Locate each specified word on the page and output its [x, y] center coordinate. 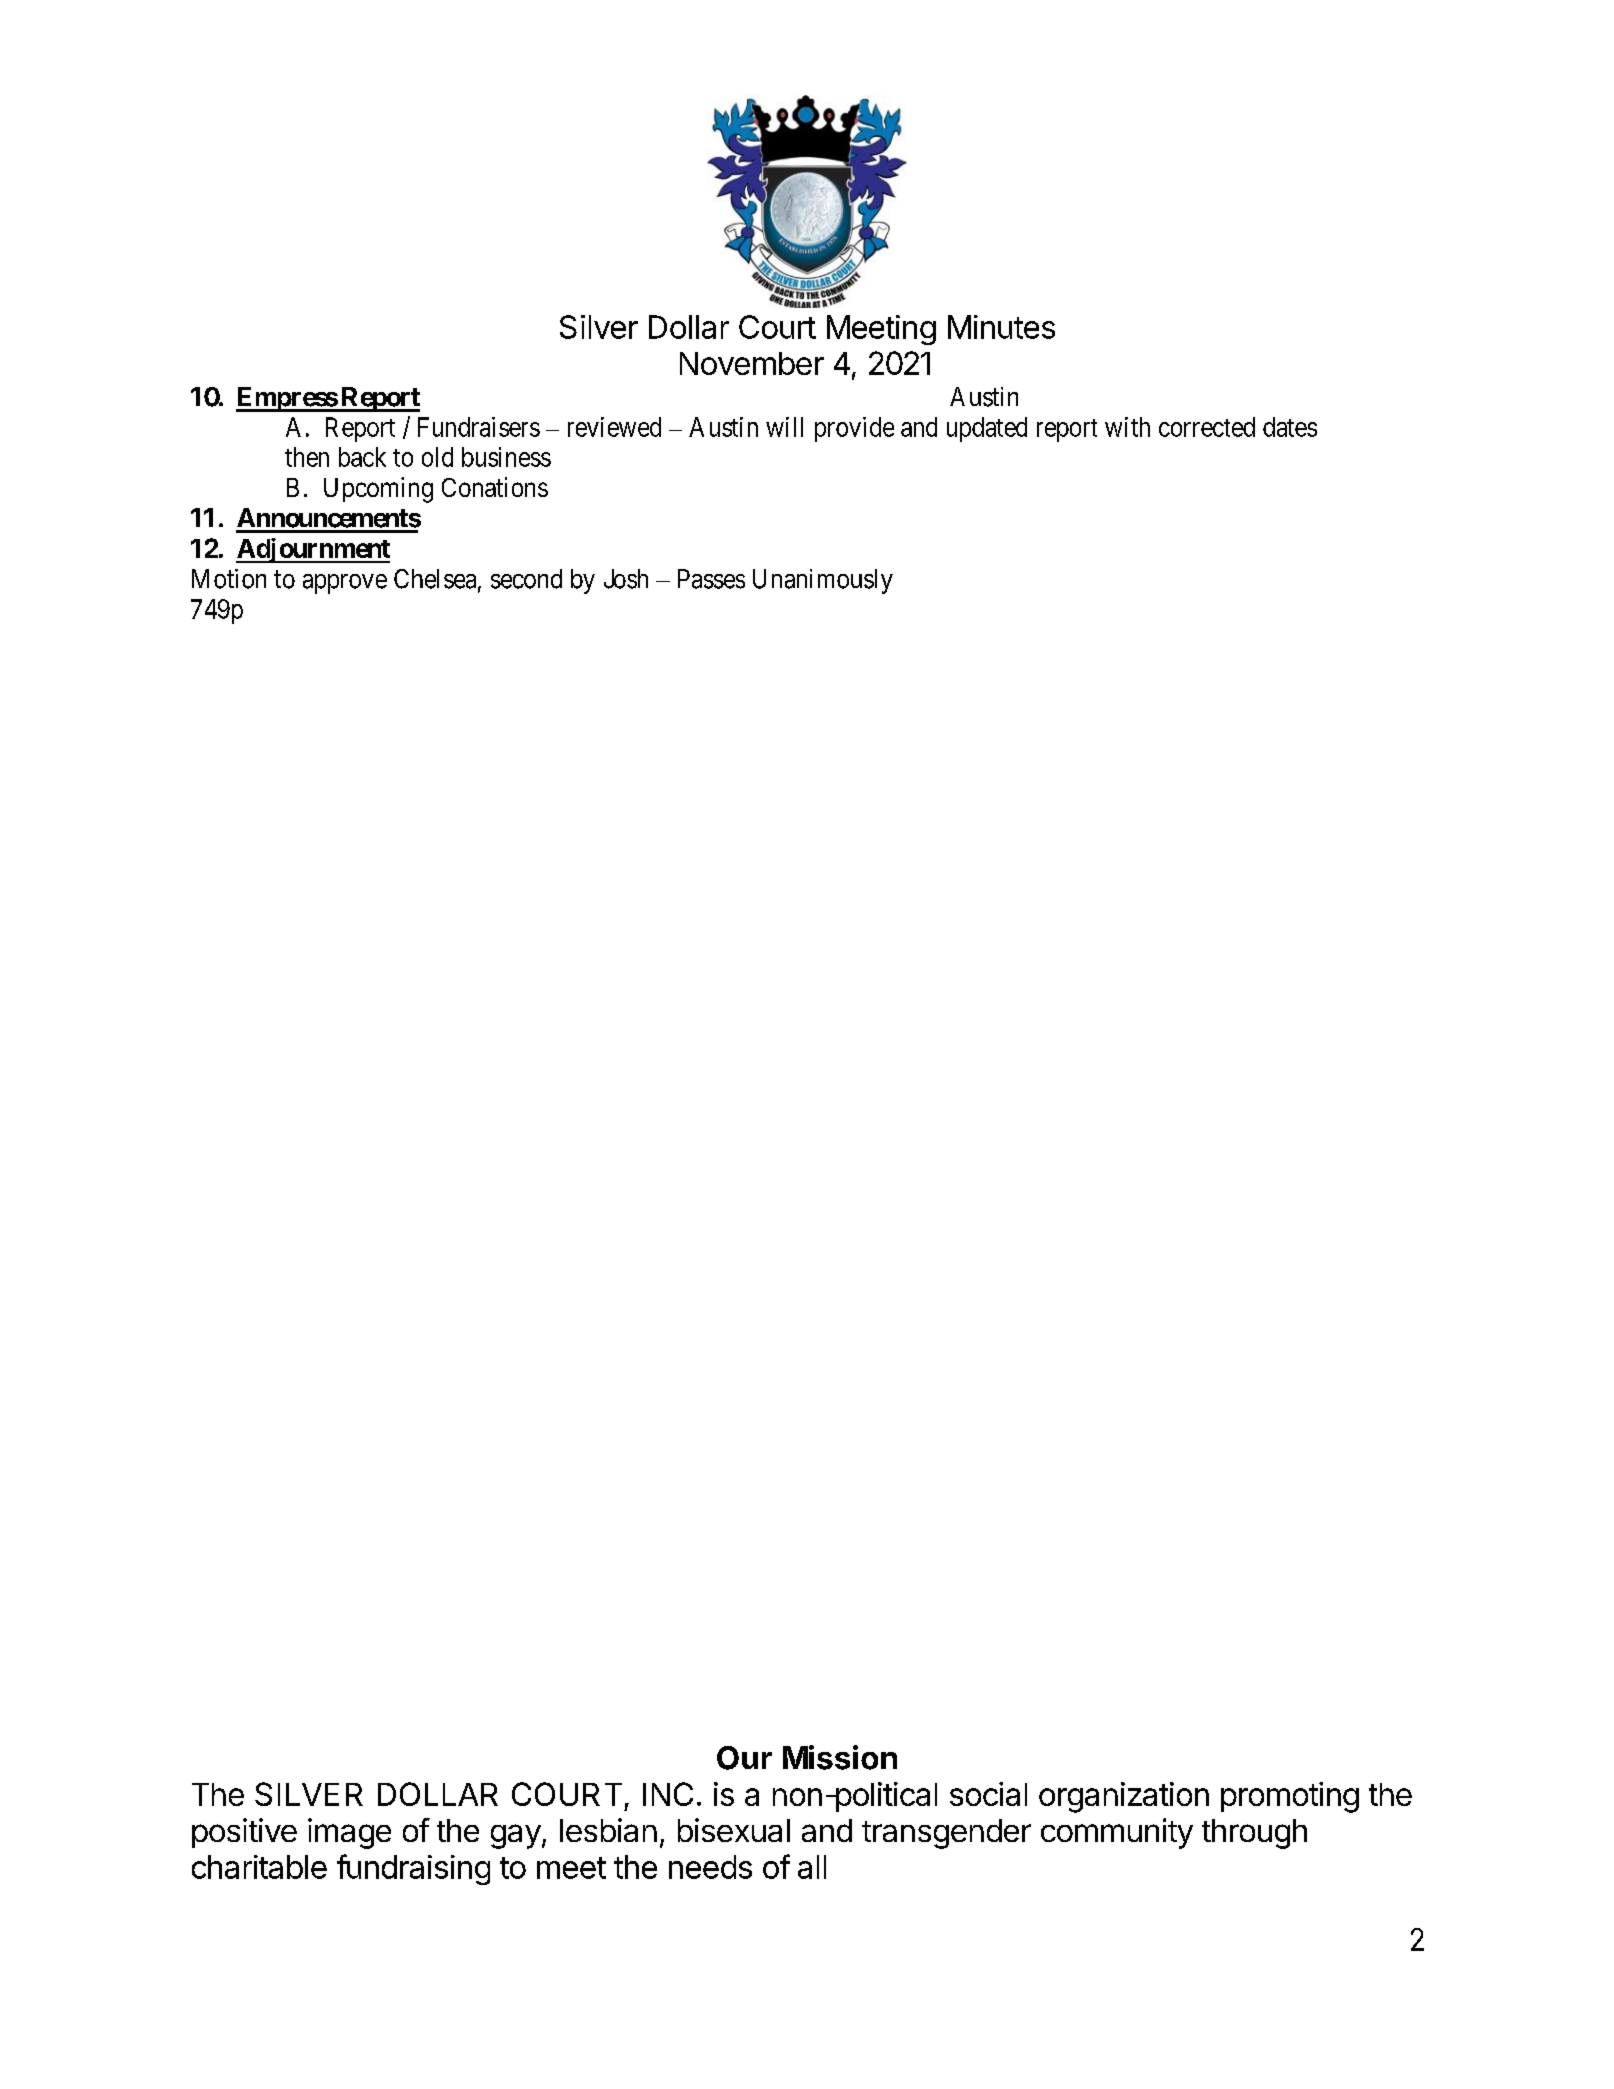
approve [345, 584]
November [752, 363]
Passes [711, 579]
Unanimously [823, 581]
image [349, 1833]
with [1127, 427]
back [362, 457]
